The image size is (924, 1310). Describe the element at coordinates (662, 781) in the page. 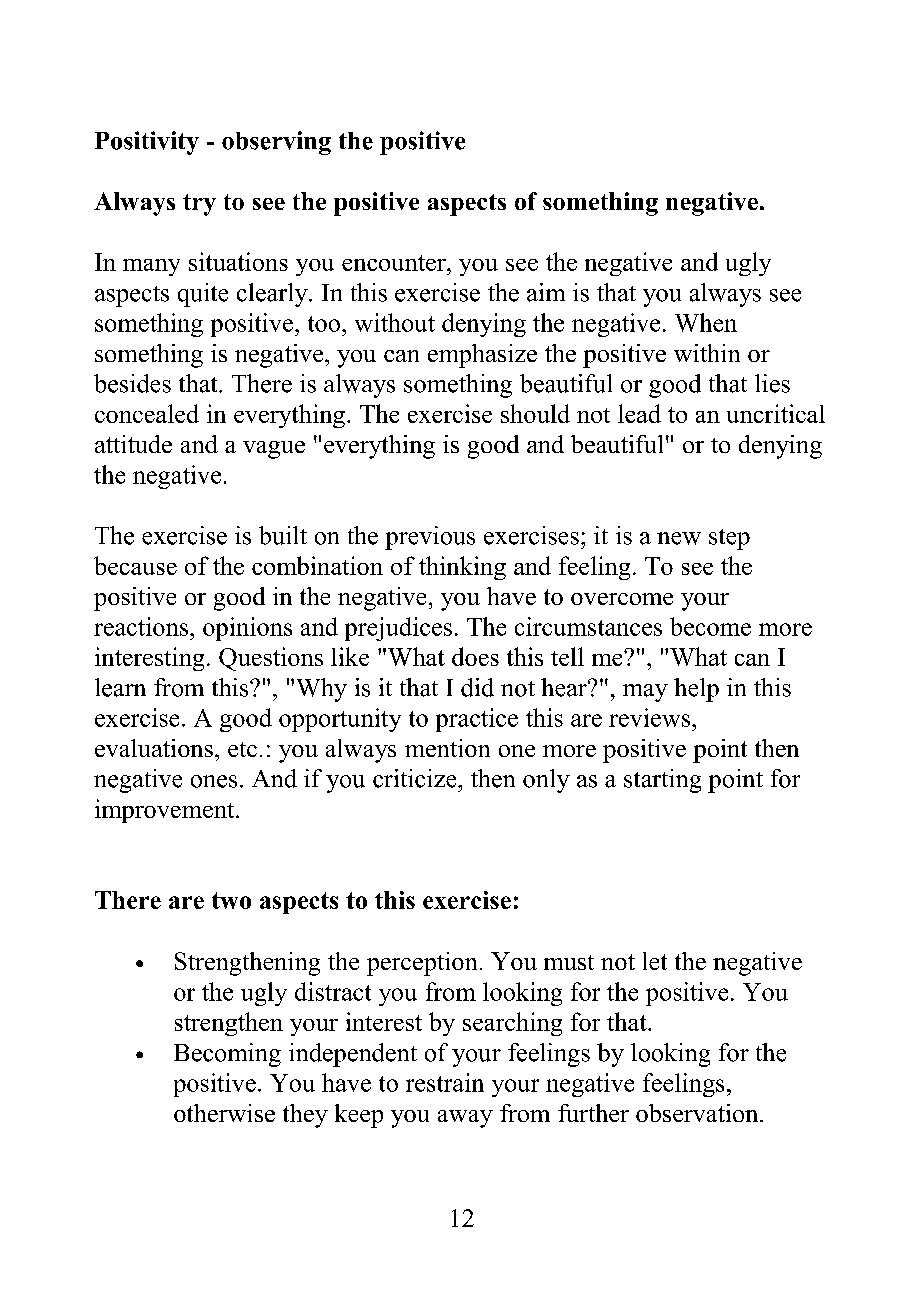

I see `starting` at that location.
